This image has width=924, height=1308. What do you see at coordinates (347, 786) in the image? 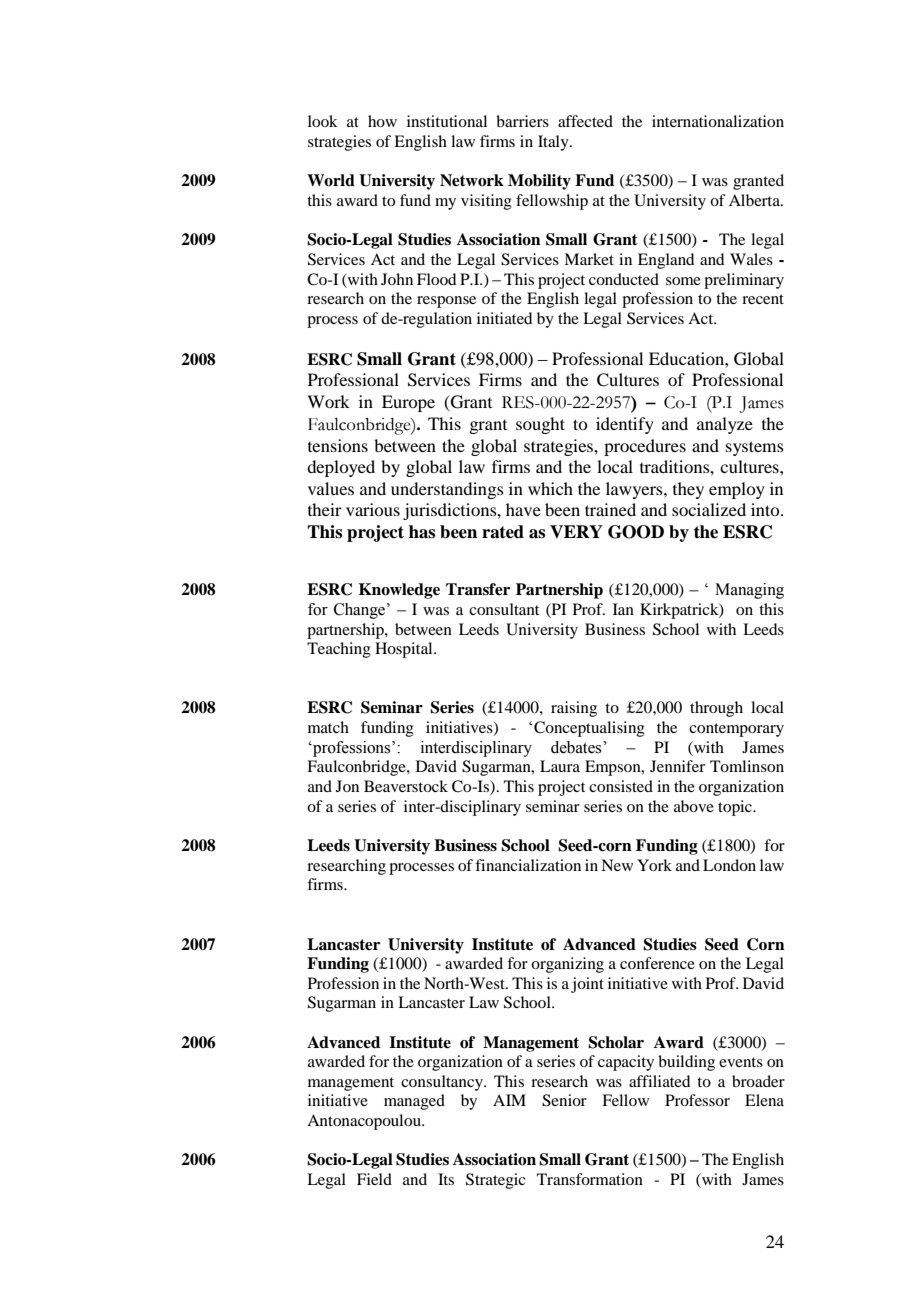
I see `Jon` at bounding box center [347, 786].
